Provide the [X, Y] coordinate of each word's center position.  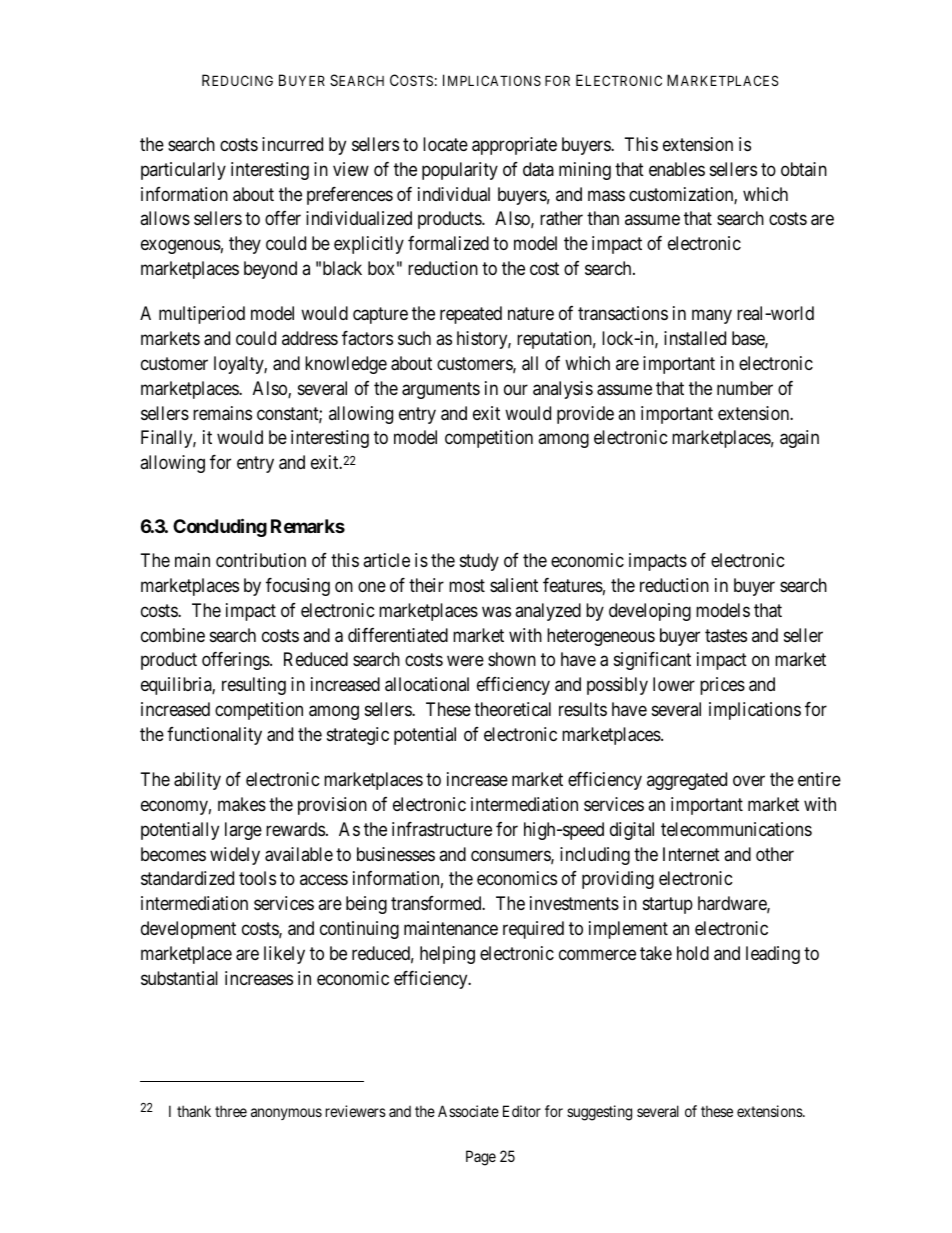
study [479, 562]
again [799, 439]
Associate [468, 1111]
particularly [183, 171]
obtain [804, 169]
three [231, 1111]
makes [242, 804]
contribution [261, 560]
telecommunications [736, 829]
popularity [460, 171]
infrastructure [442, 829]
